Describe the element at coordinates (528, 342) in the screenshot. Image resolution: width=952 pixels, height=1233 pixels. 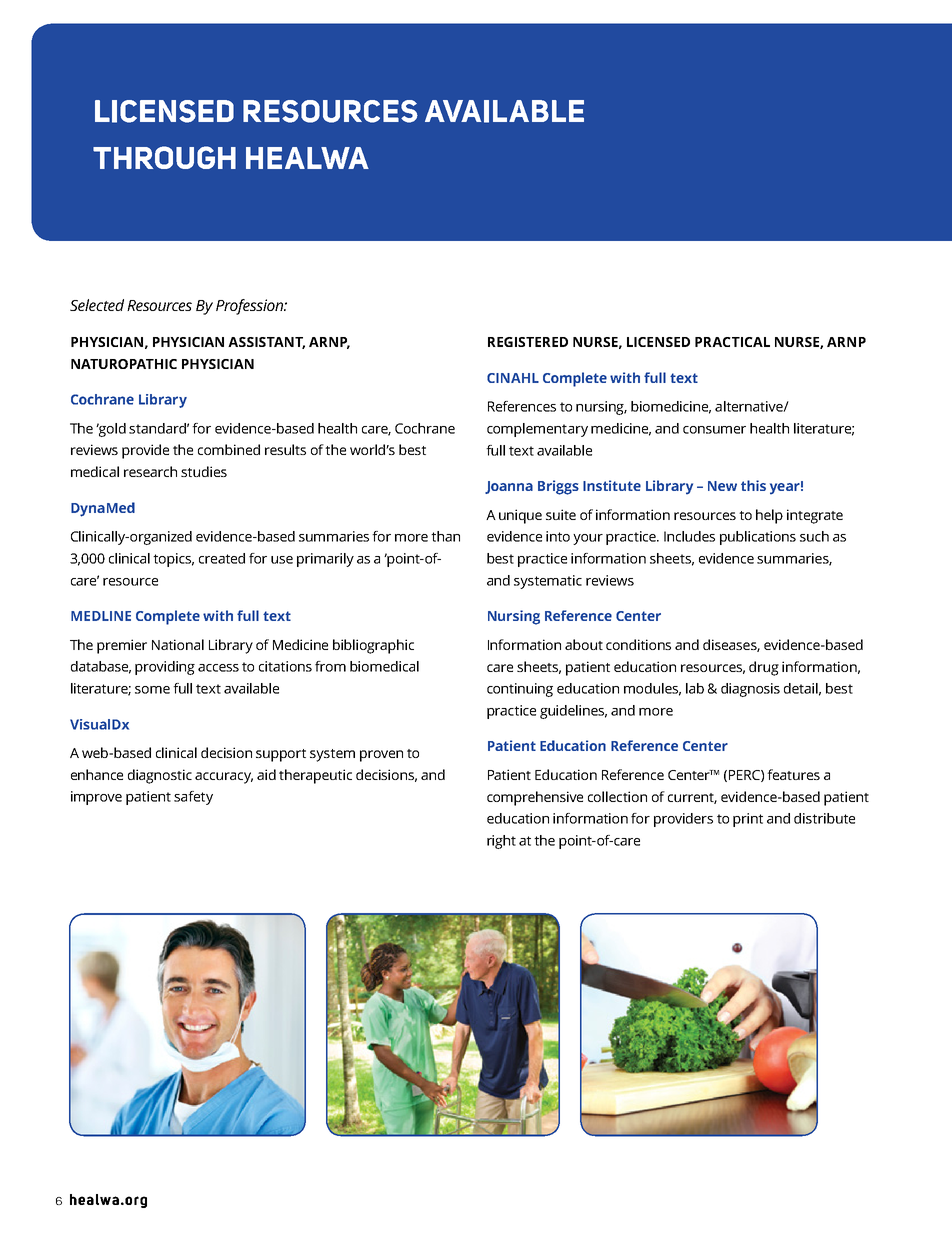
I see `REGISTERED` at that location.
